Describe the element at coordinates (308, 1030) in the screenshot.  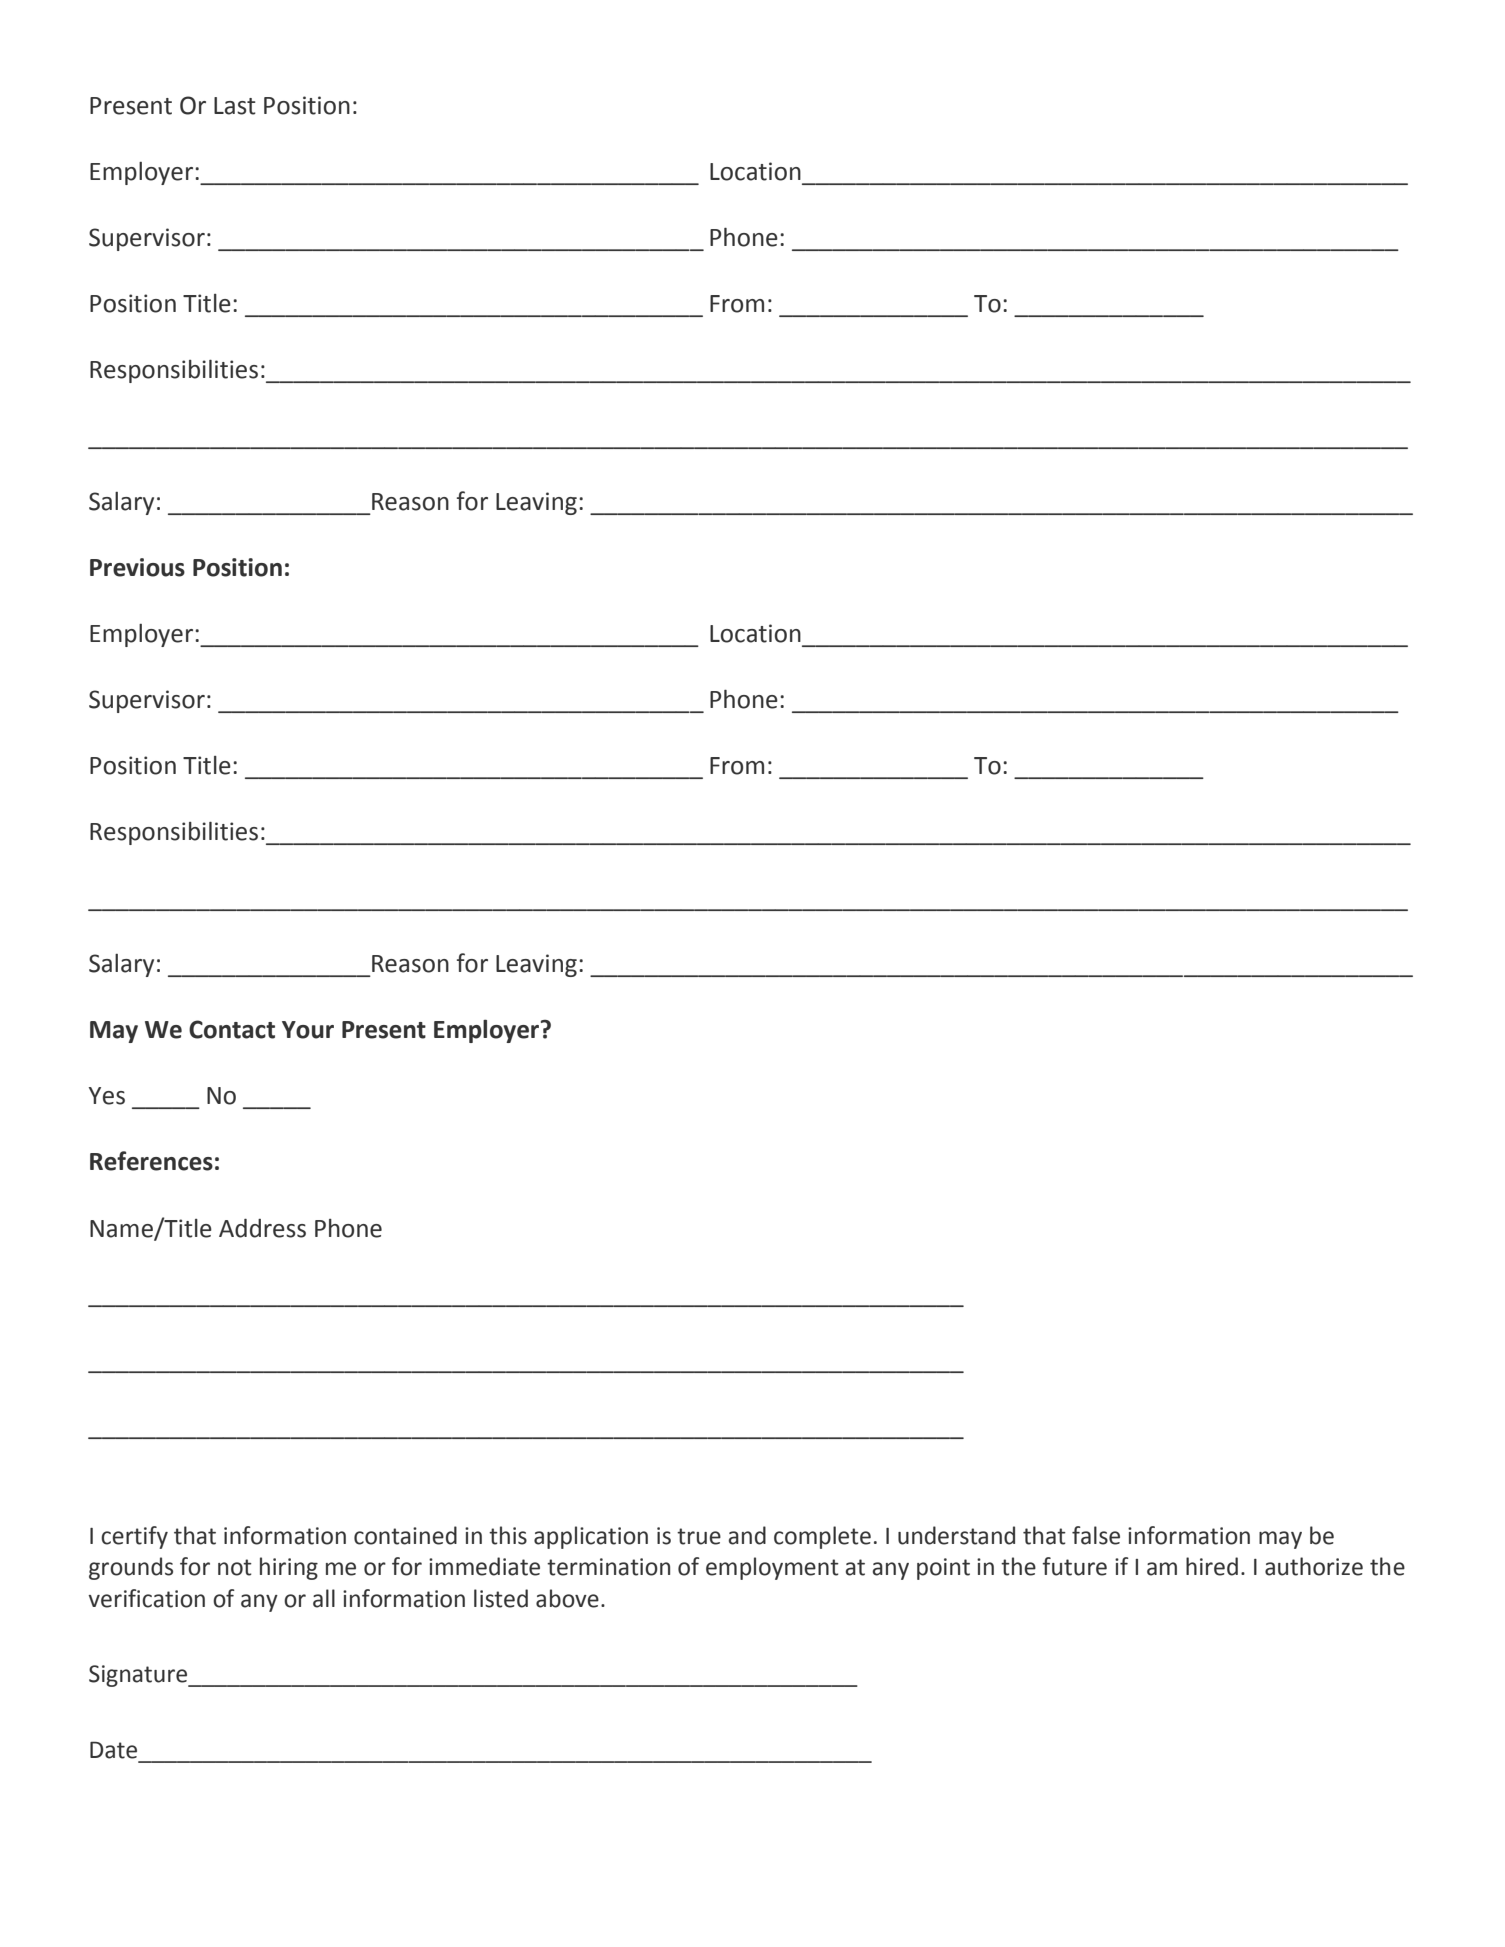
I see `Your` at that location.
